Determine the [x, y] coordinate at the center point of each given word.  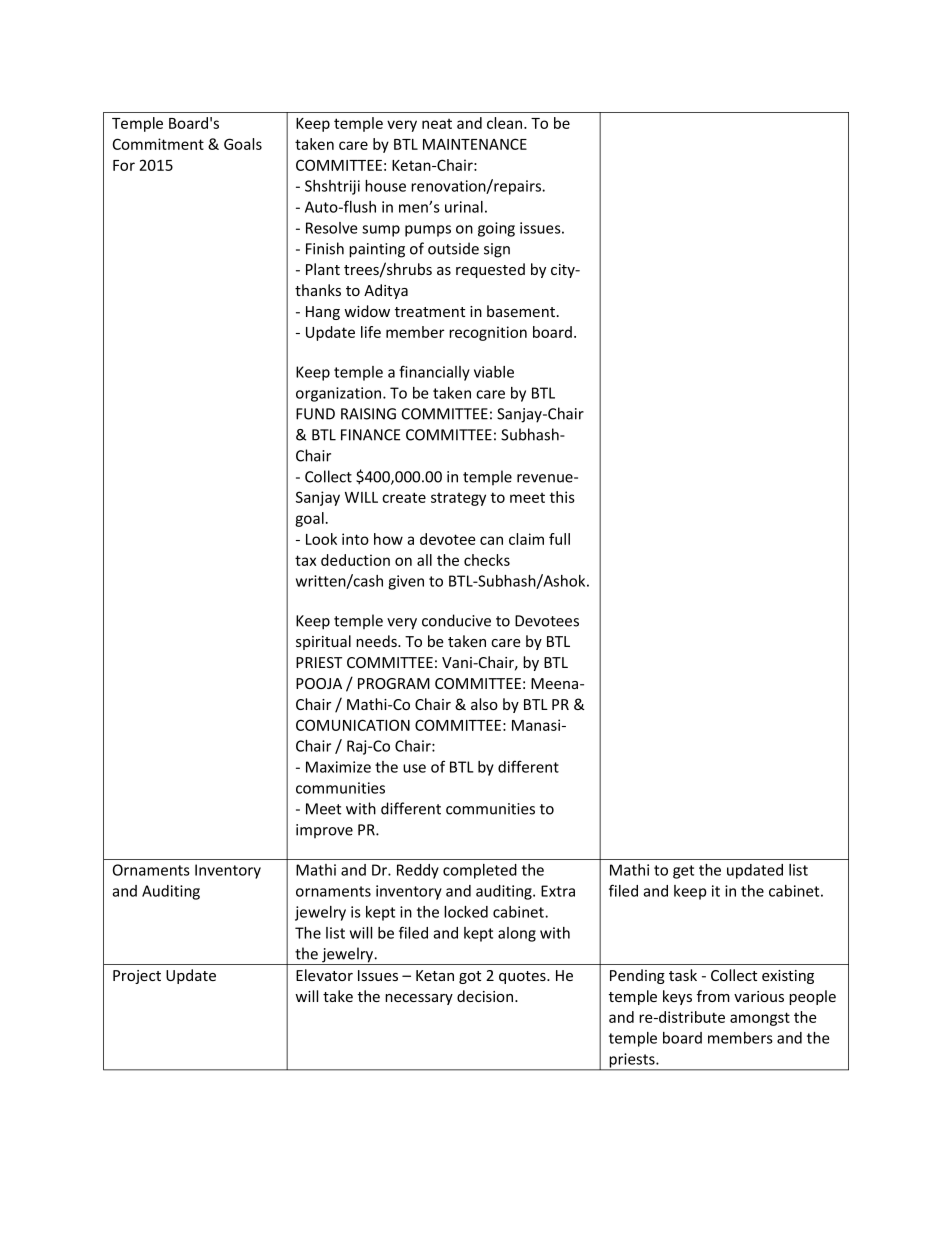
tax [305, 560]
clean [506, 123]
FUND [315, 414]
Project [137, 977]
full [559, 539]
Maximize [338, 767]
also [484, 704]
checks [487, 560]
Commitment [158, 144]
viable [494, 372]
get [683, 872]
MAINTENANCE [475, 144]
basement [521, 311]
